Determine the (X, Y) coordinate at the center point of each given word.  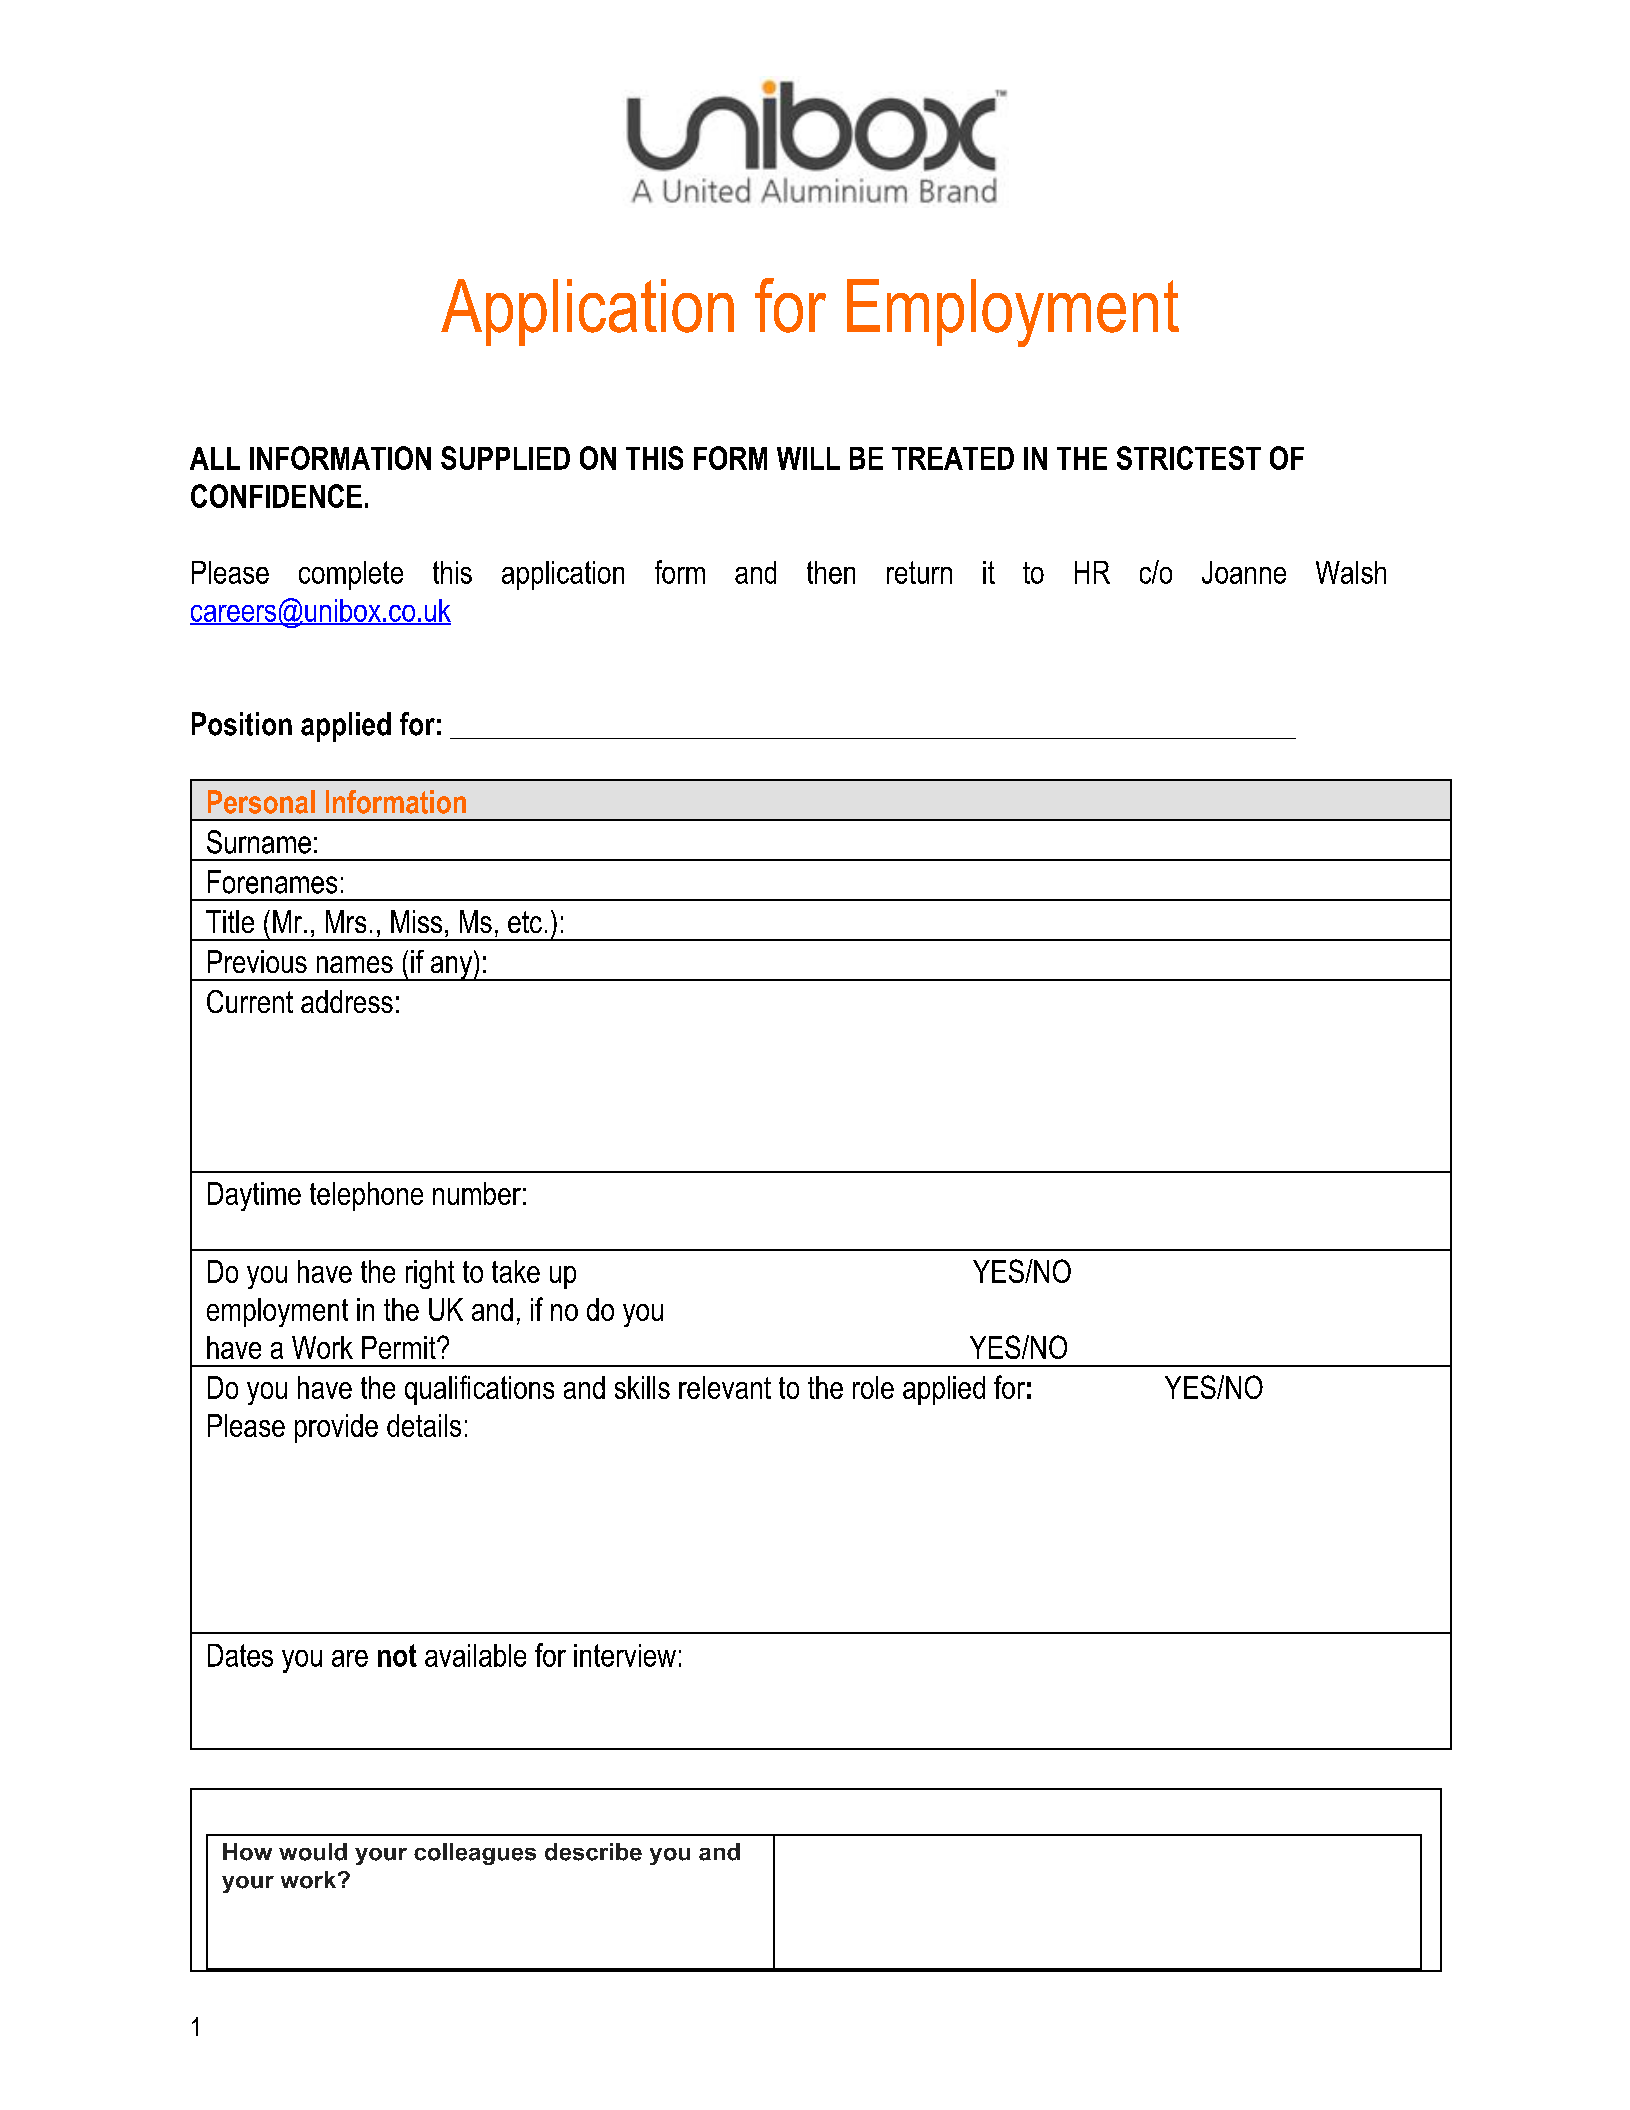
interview (625, 1655)
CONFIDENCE (276, 496)
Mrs (346, 921)
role (873, 1387)
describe (593, 1852)
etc (525, 922)
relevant (725, 1387)
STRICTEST (1189, 458)
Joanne (1244, 572)
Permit (400, 1347)
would (313, 1852)
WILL (808, 458)
